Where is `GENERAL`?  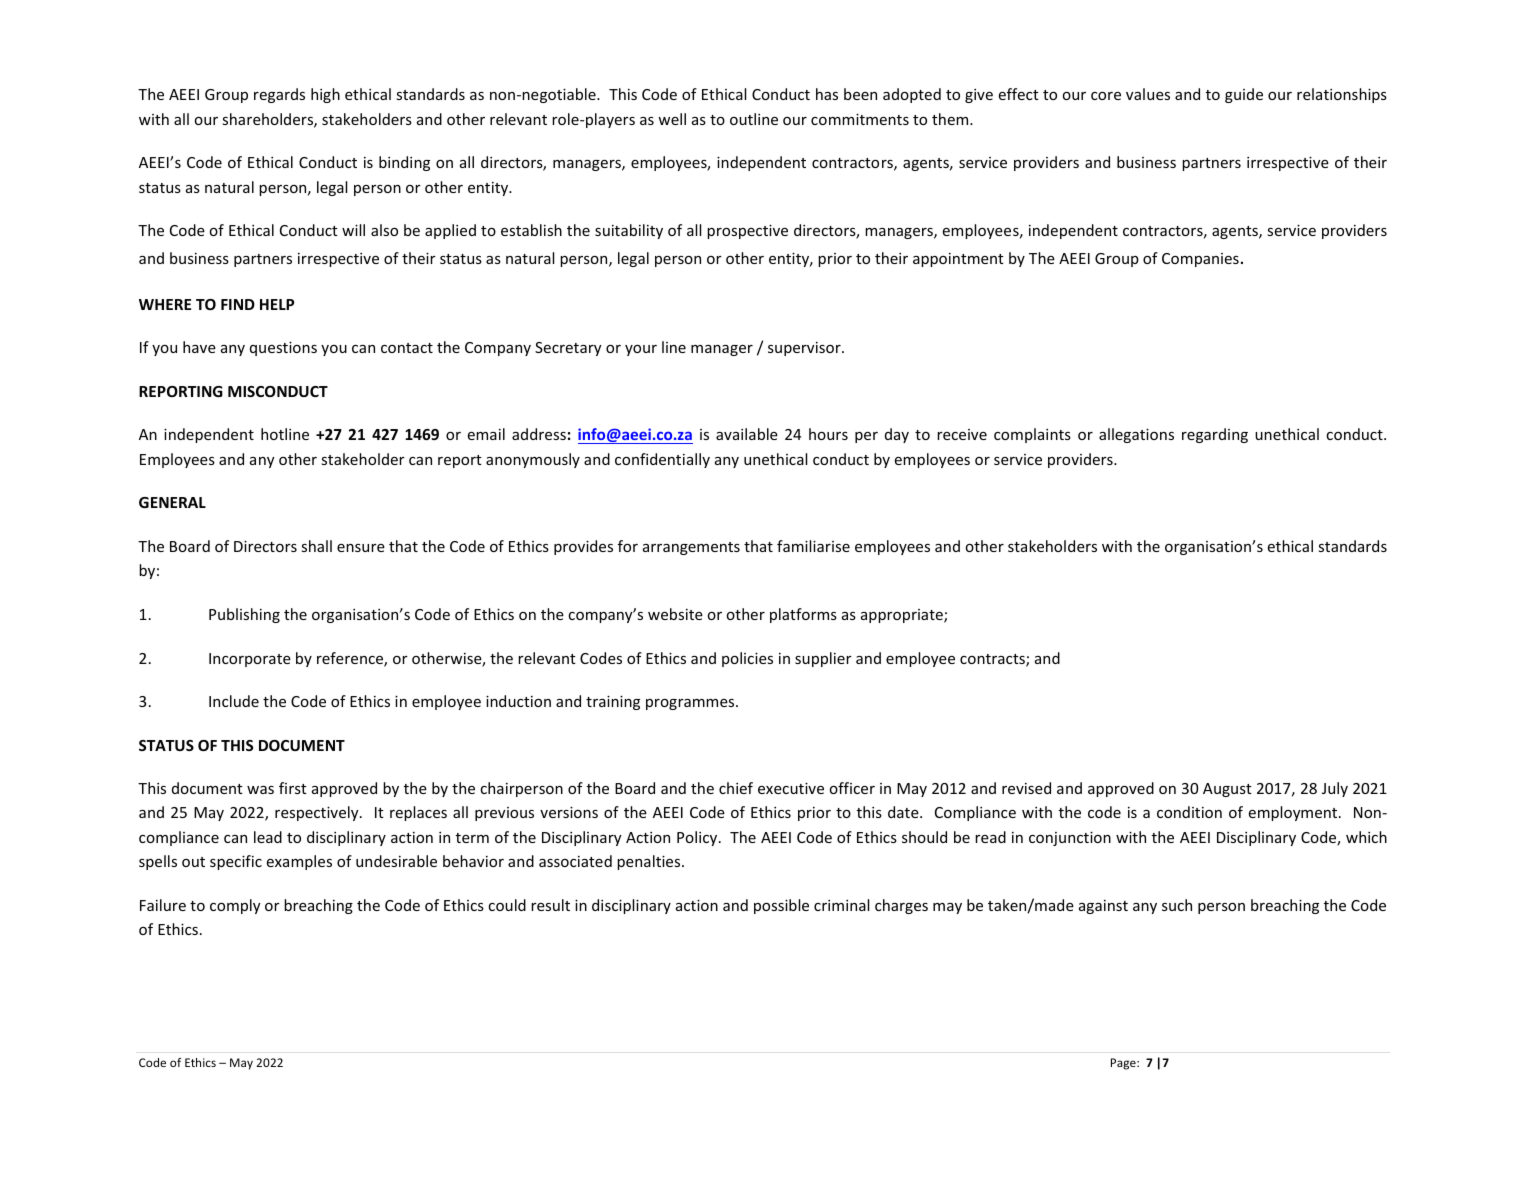 GENERAL is located at coordinates (172, 502).
